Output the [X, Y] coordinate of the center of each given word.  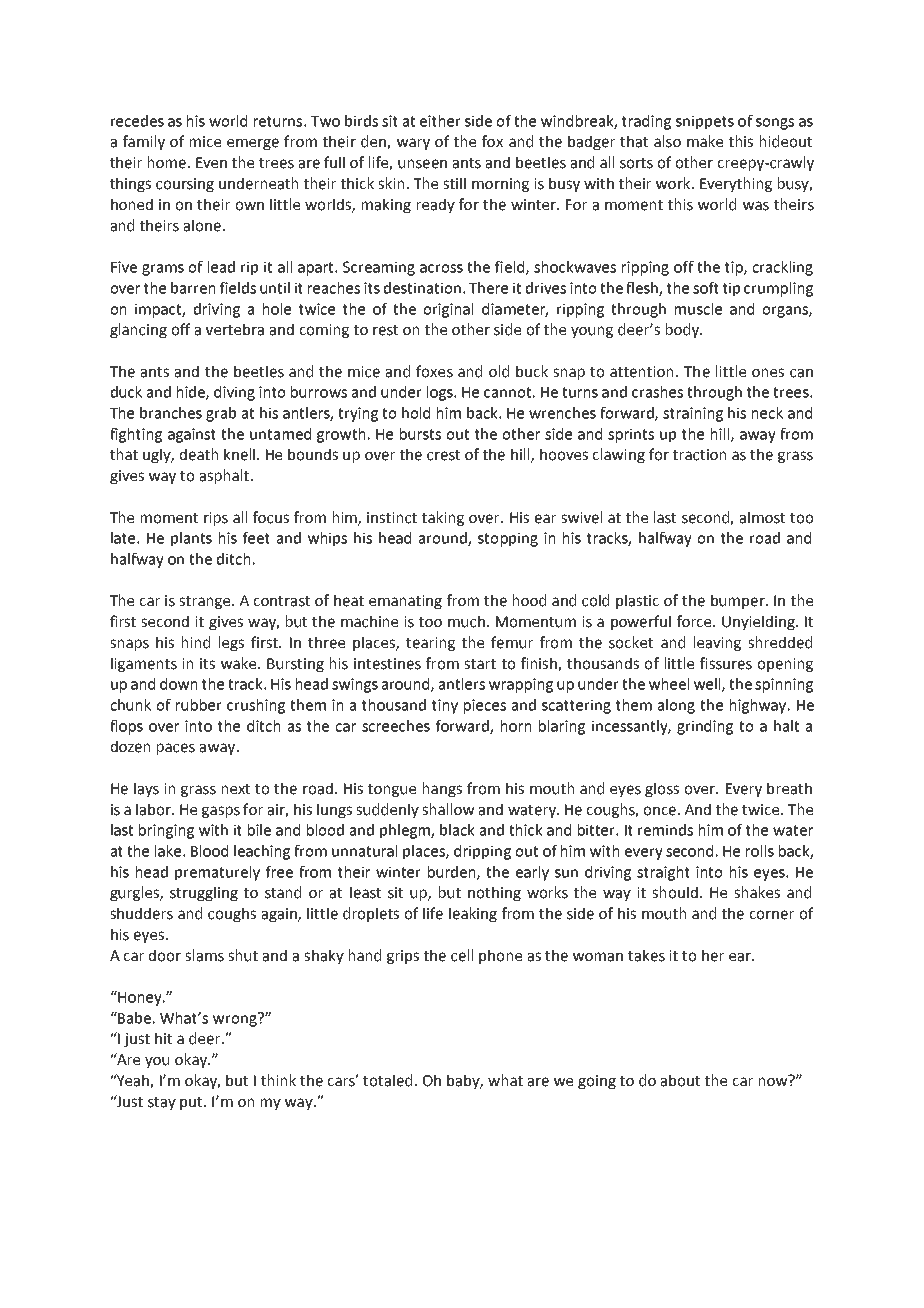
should [675, 892]
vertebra [235, 329]
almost [762, 517]
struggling [204, 893]
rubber [199, 705]
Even [211, 163]
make [705, 141]
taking [443, 518]
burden [453, 873]
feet [256, 538]
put [192, 1103]
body [683, 330]
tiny [445, 706]
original [448, 310]
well [708, 685]
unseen [422, 164]
